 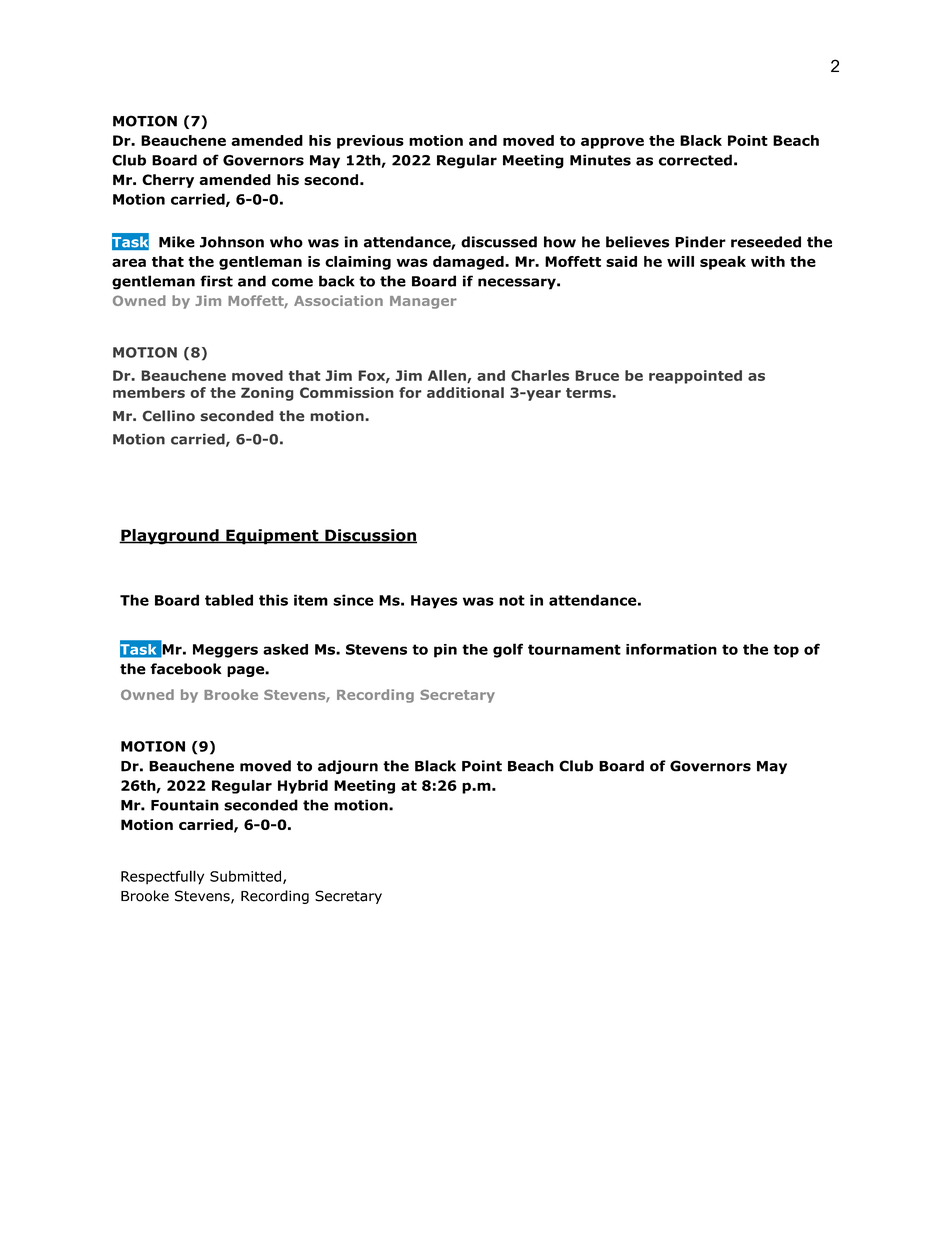 What do you see at coordinates (423, 302) in the screenshot?
I see `Manager` at bounding box center [423, 302].
